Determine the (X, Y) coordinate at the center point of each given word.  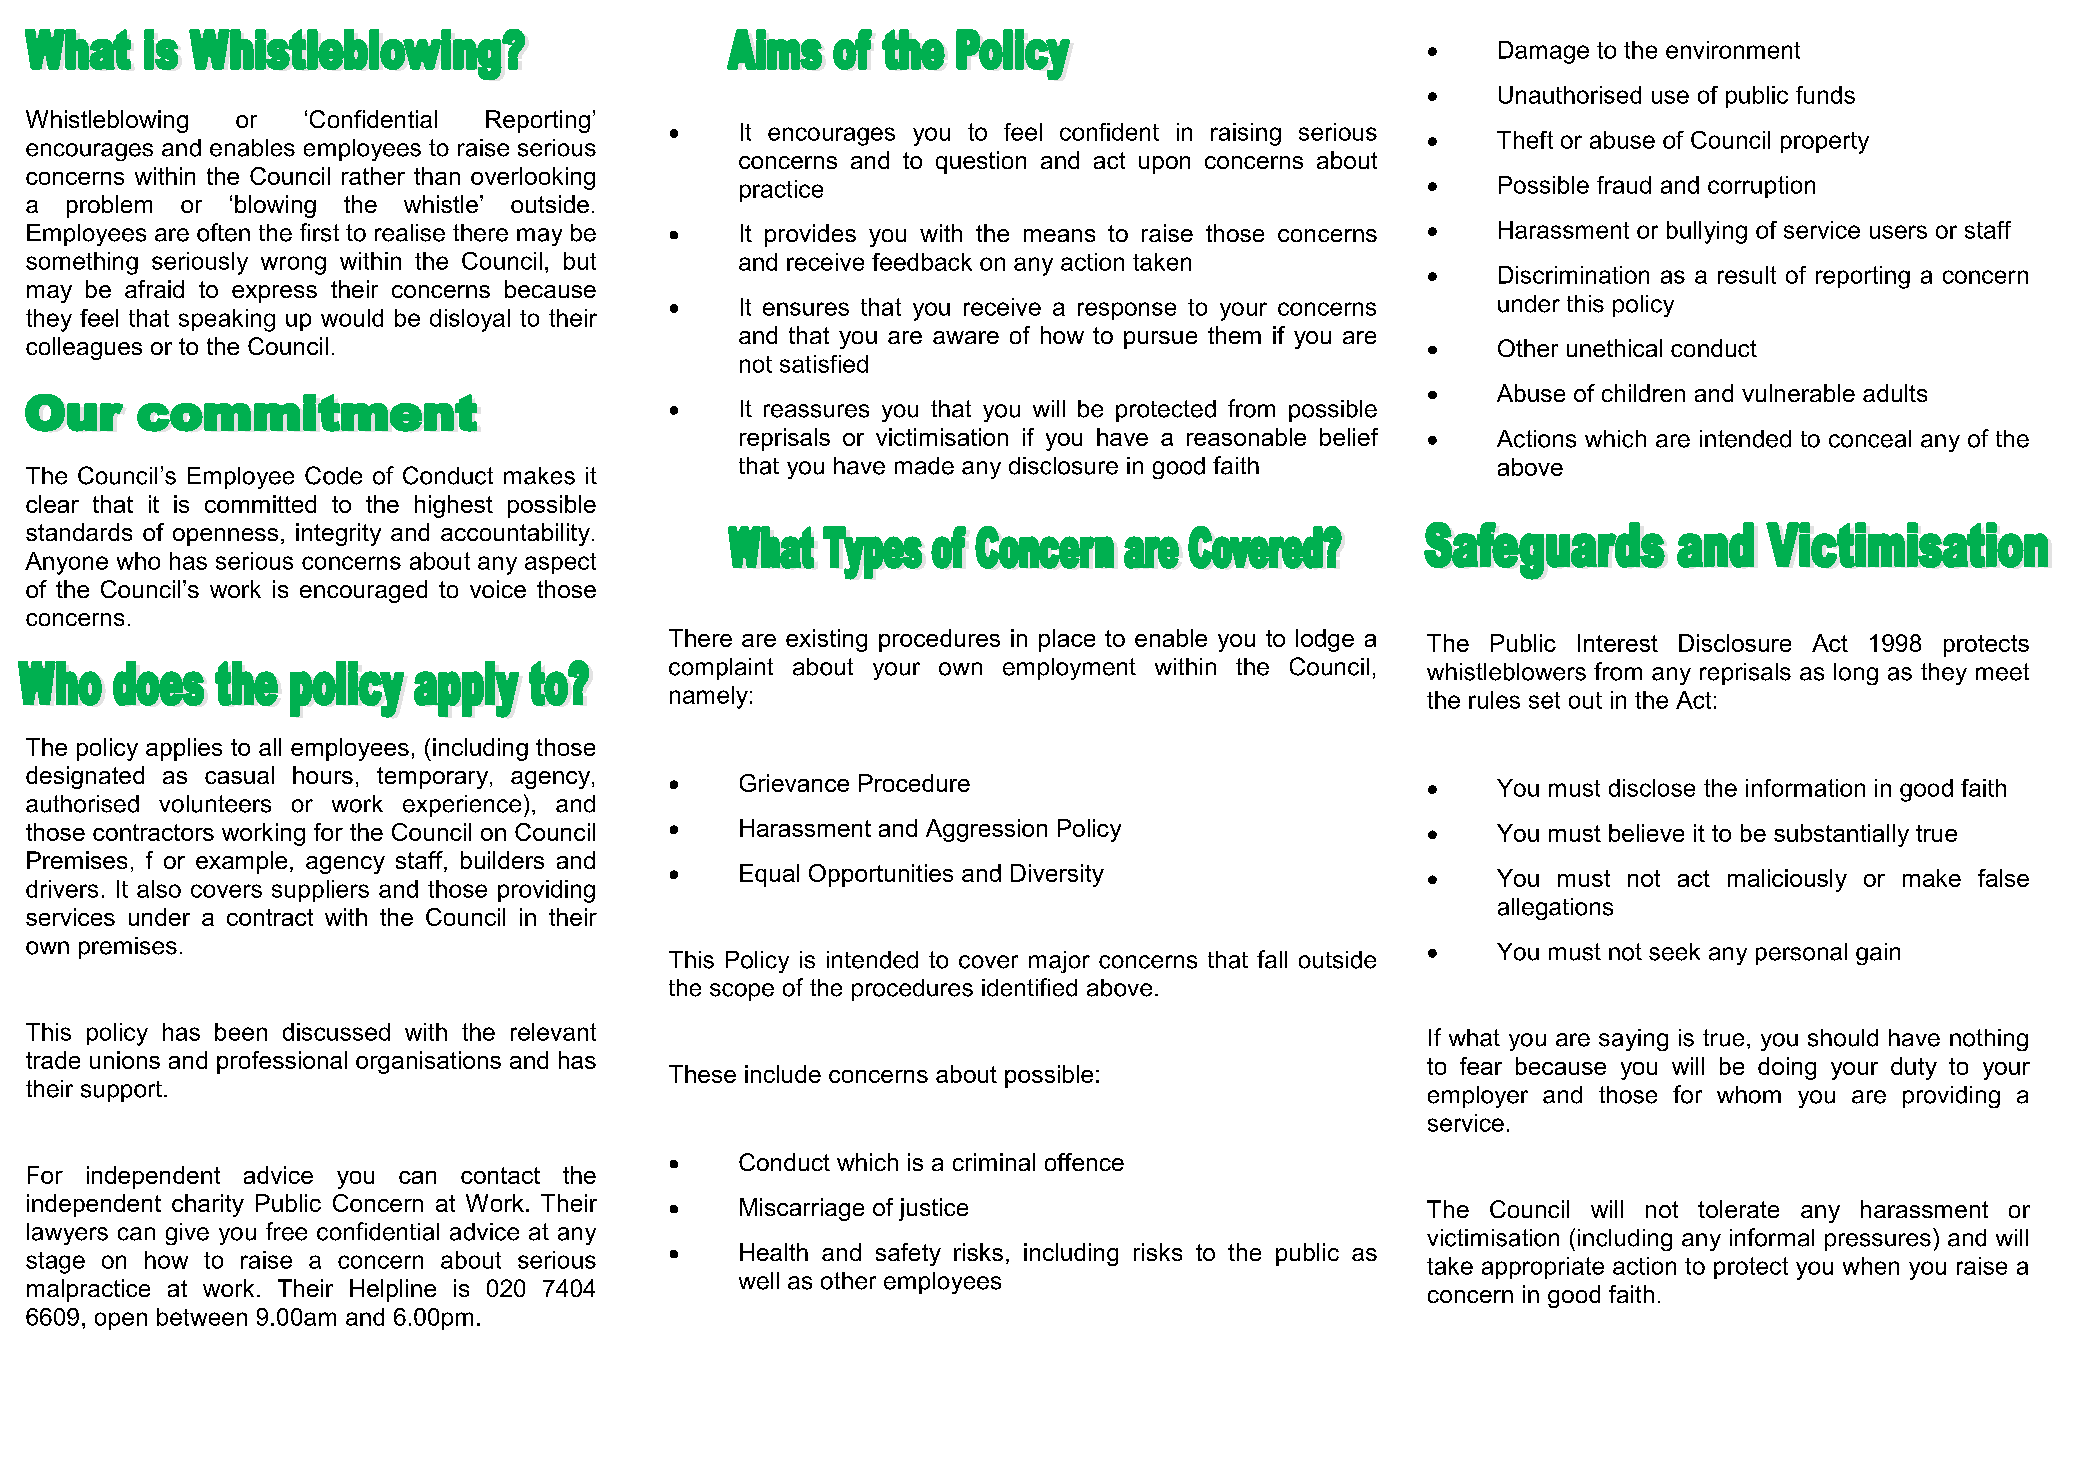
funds (1825, 95)
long (1856, 674)
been (241, 1032)
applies (184, 749)
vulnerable (1798, 393)
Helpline (393, 1290)
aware (966, 337)
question (981, 162)
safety (908, 1254)
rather (373, 176)
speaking (227, 320)
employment (1069, 669)
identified (1029, 987)
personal (1801, 954)
